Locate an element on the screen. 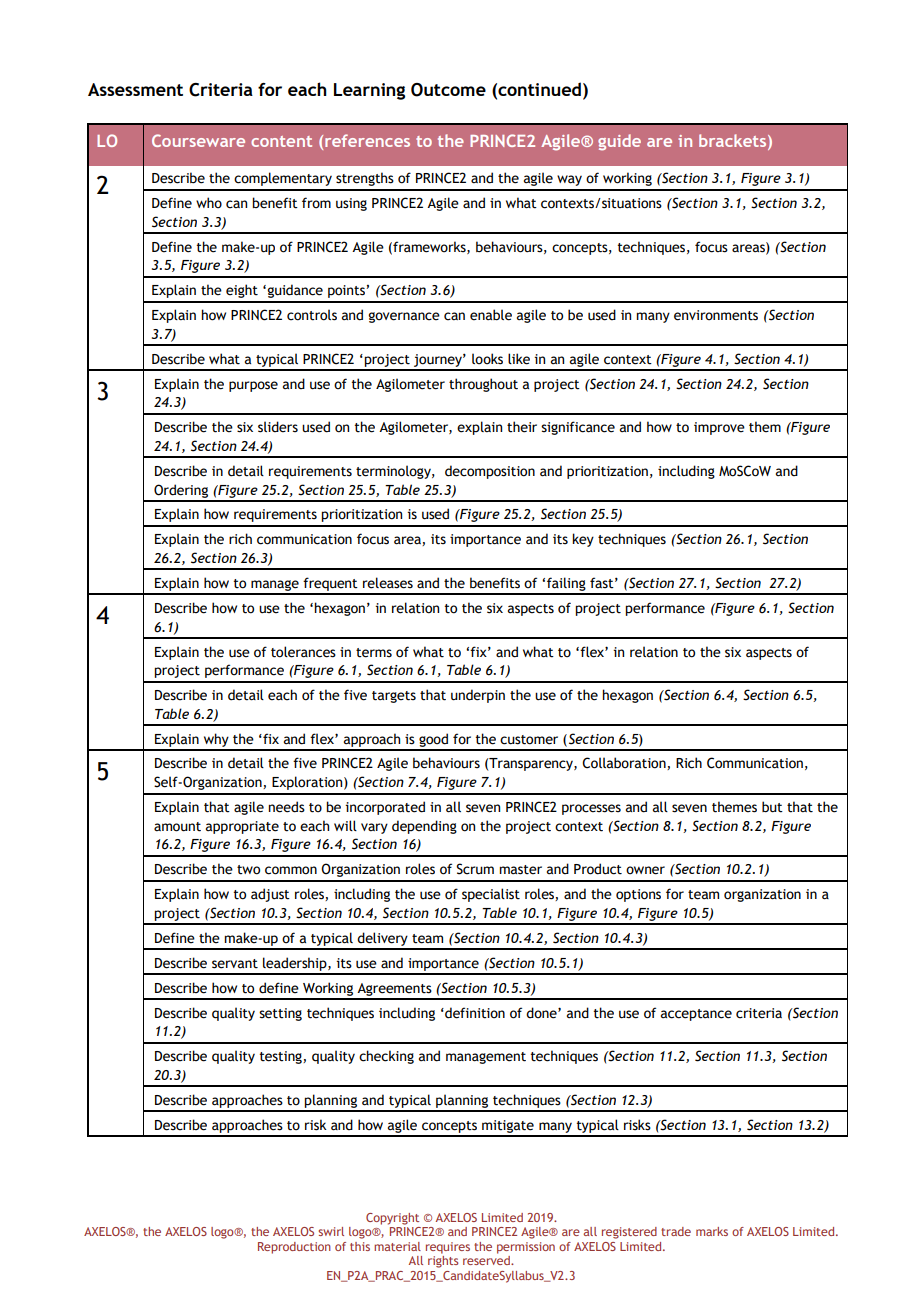  swirl is located at coordinates (331, 1231).
